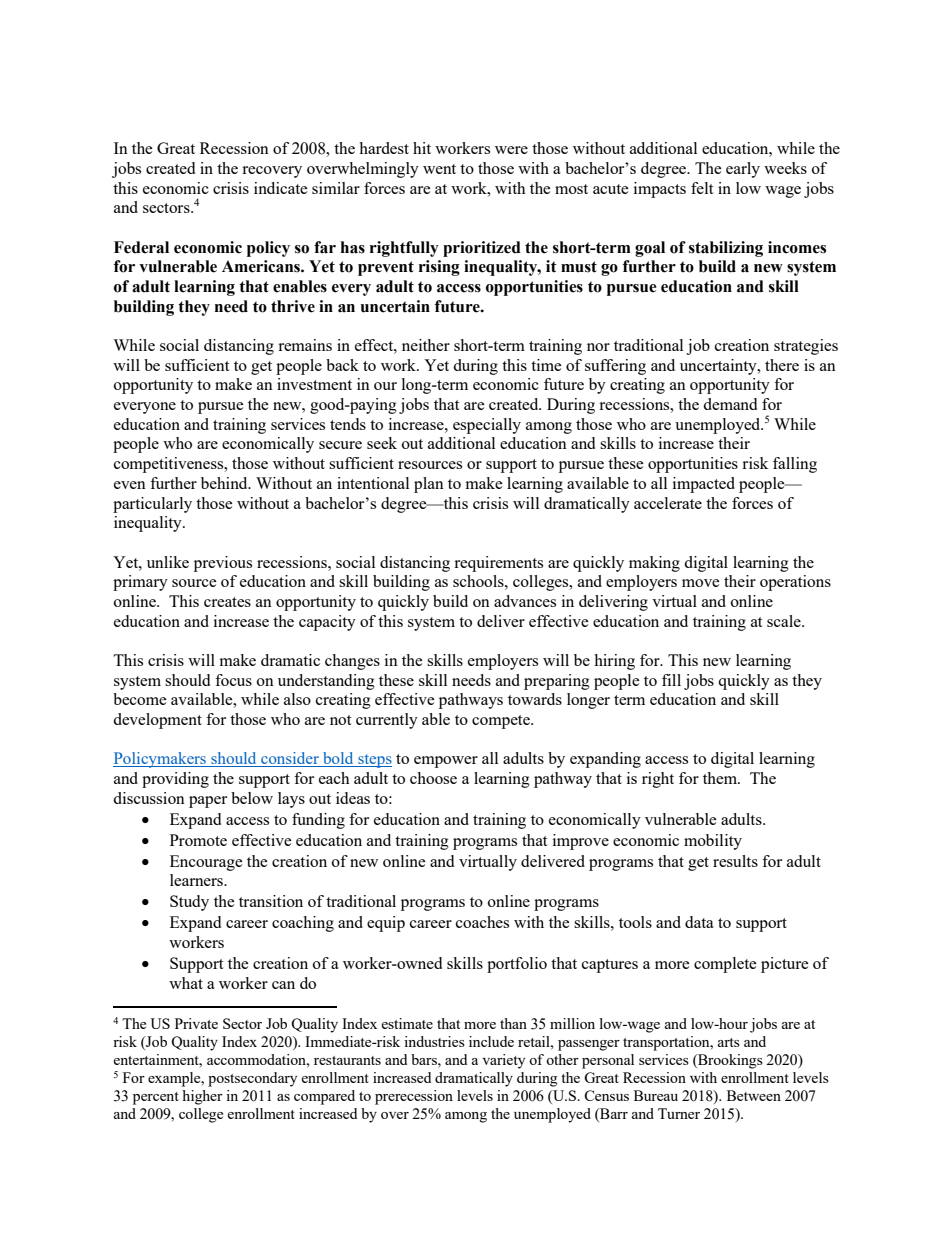 The width and height of the screenshot is (952, 1233). I want to click on indicate, so click(281, 188).
